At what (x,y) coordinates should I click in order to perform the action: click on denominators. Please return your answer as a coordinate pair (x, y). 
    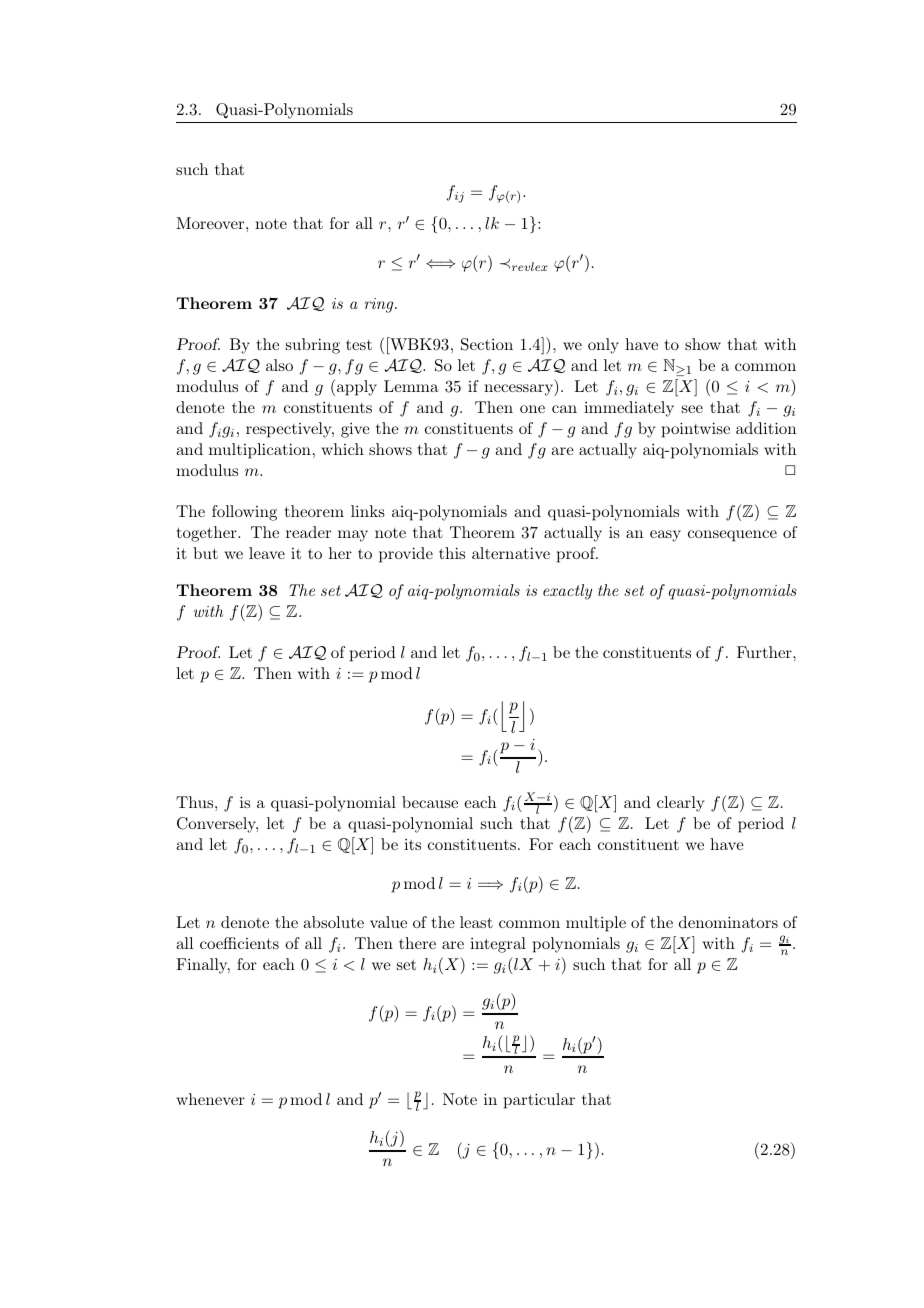
    Looking at the image, I should click on (728, 922).
